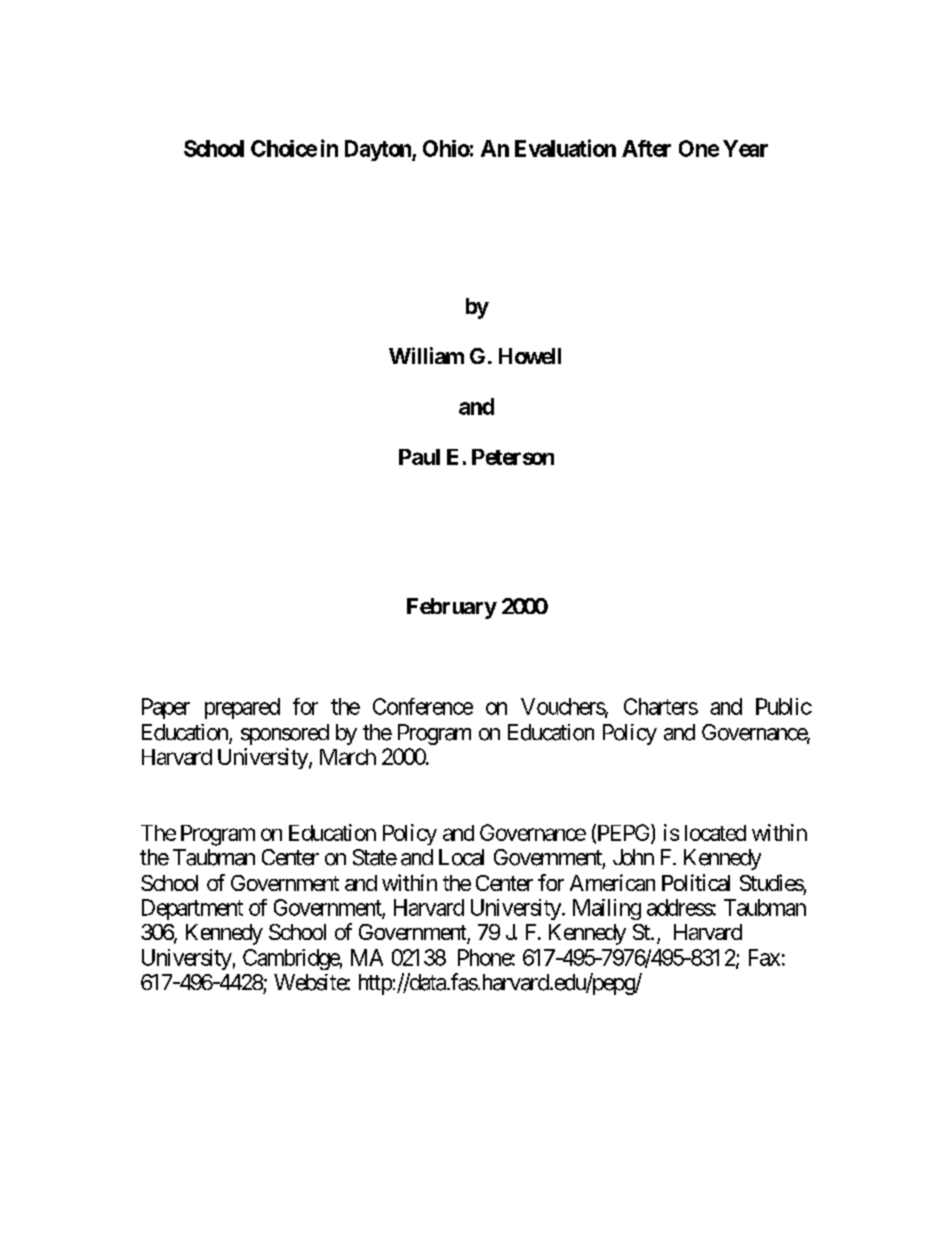  I want to click on Dayton, so click(379, 150).
